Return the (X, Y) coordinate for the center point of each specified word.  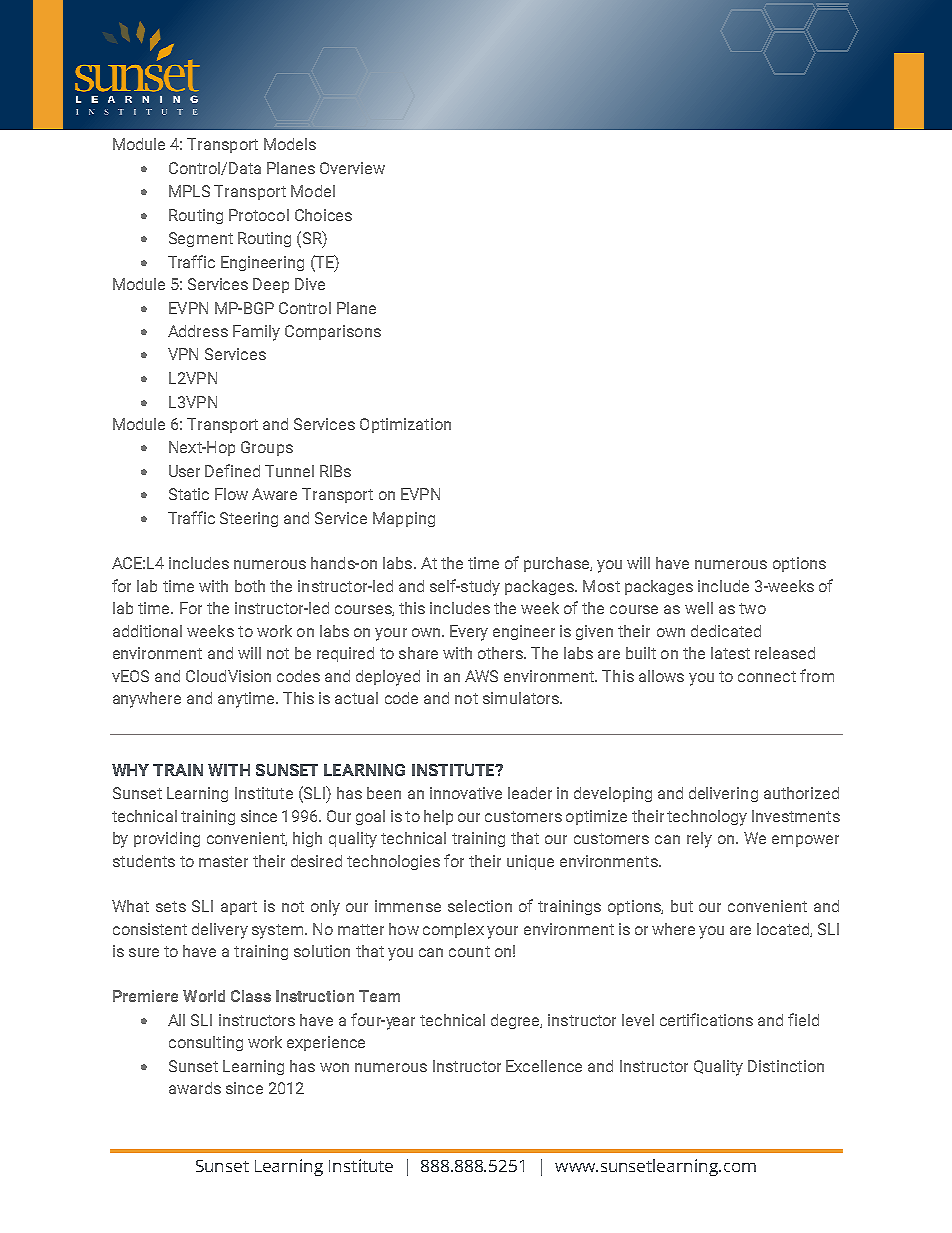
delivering (723, 794)
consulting (206, 1043)
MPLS (189, 191)
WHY (130, 770)
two (752, 608)
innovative (466, 793)
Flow (231, 494)
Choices (323, 215)
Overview (352, 168)
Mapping (404, 519)
